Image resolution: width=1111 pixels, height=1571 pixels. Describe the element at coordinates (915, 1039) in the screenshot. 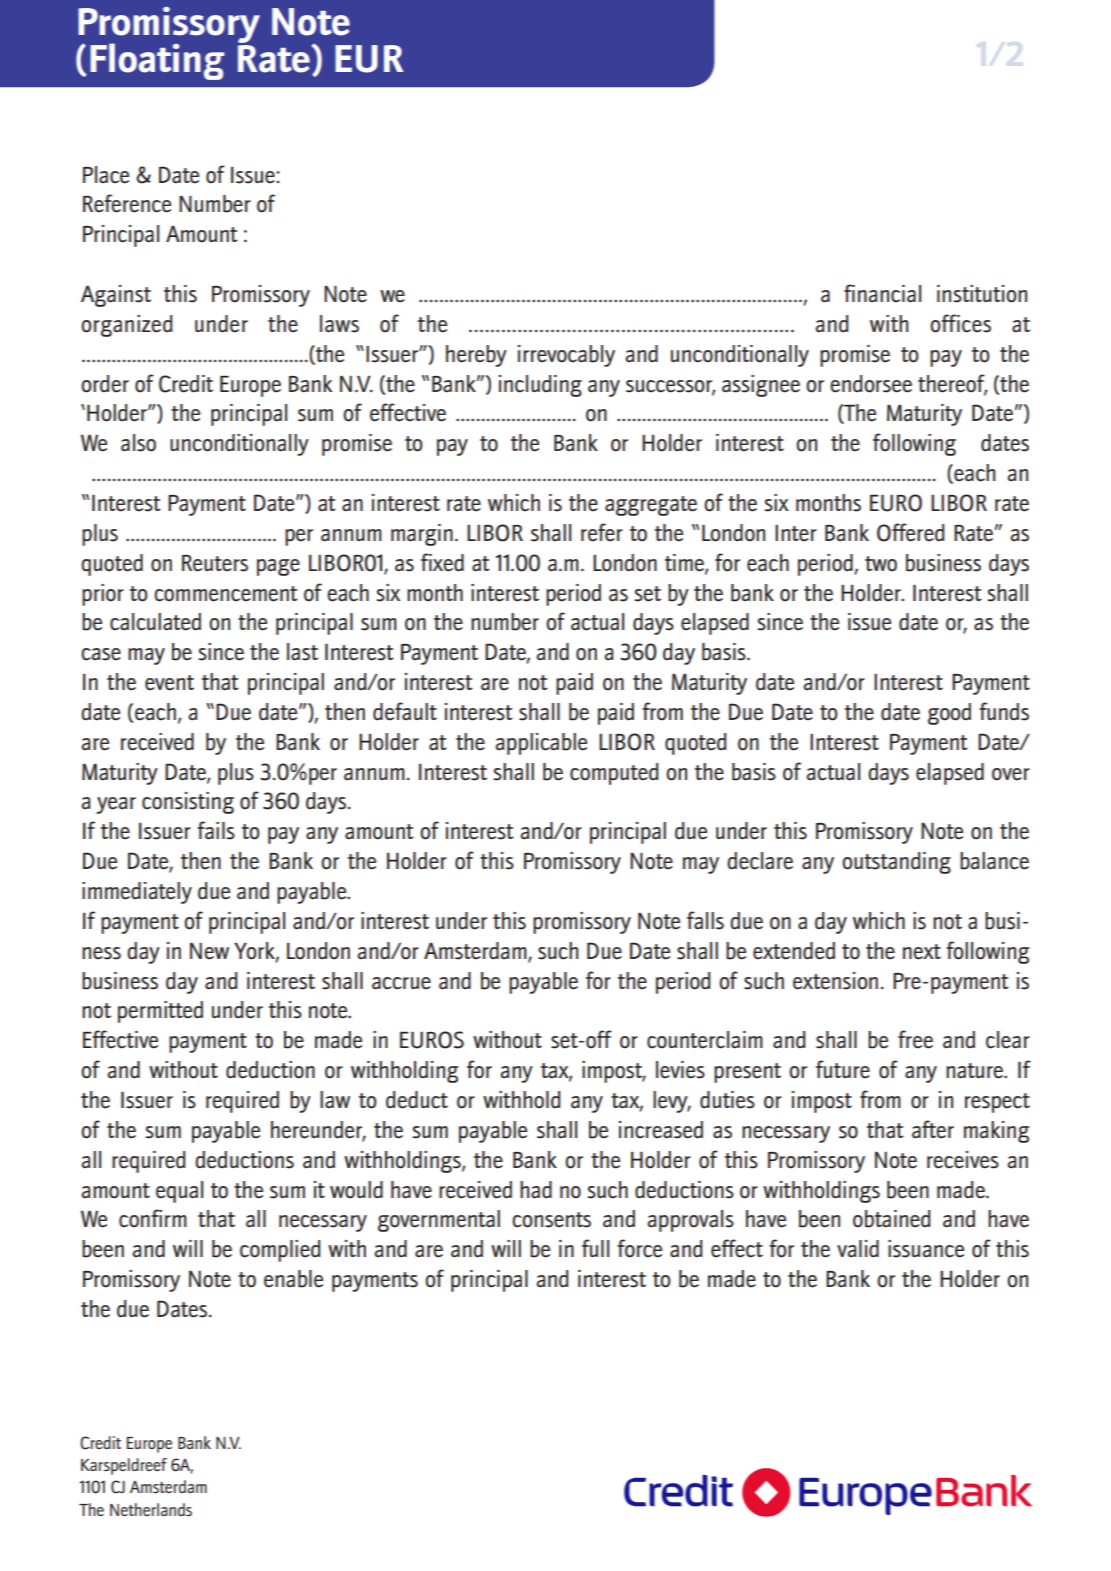

I see `free` at that location.
